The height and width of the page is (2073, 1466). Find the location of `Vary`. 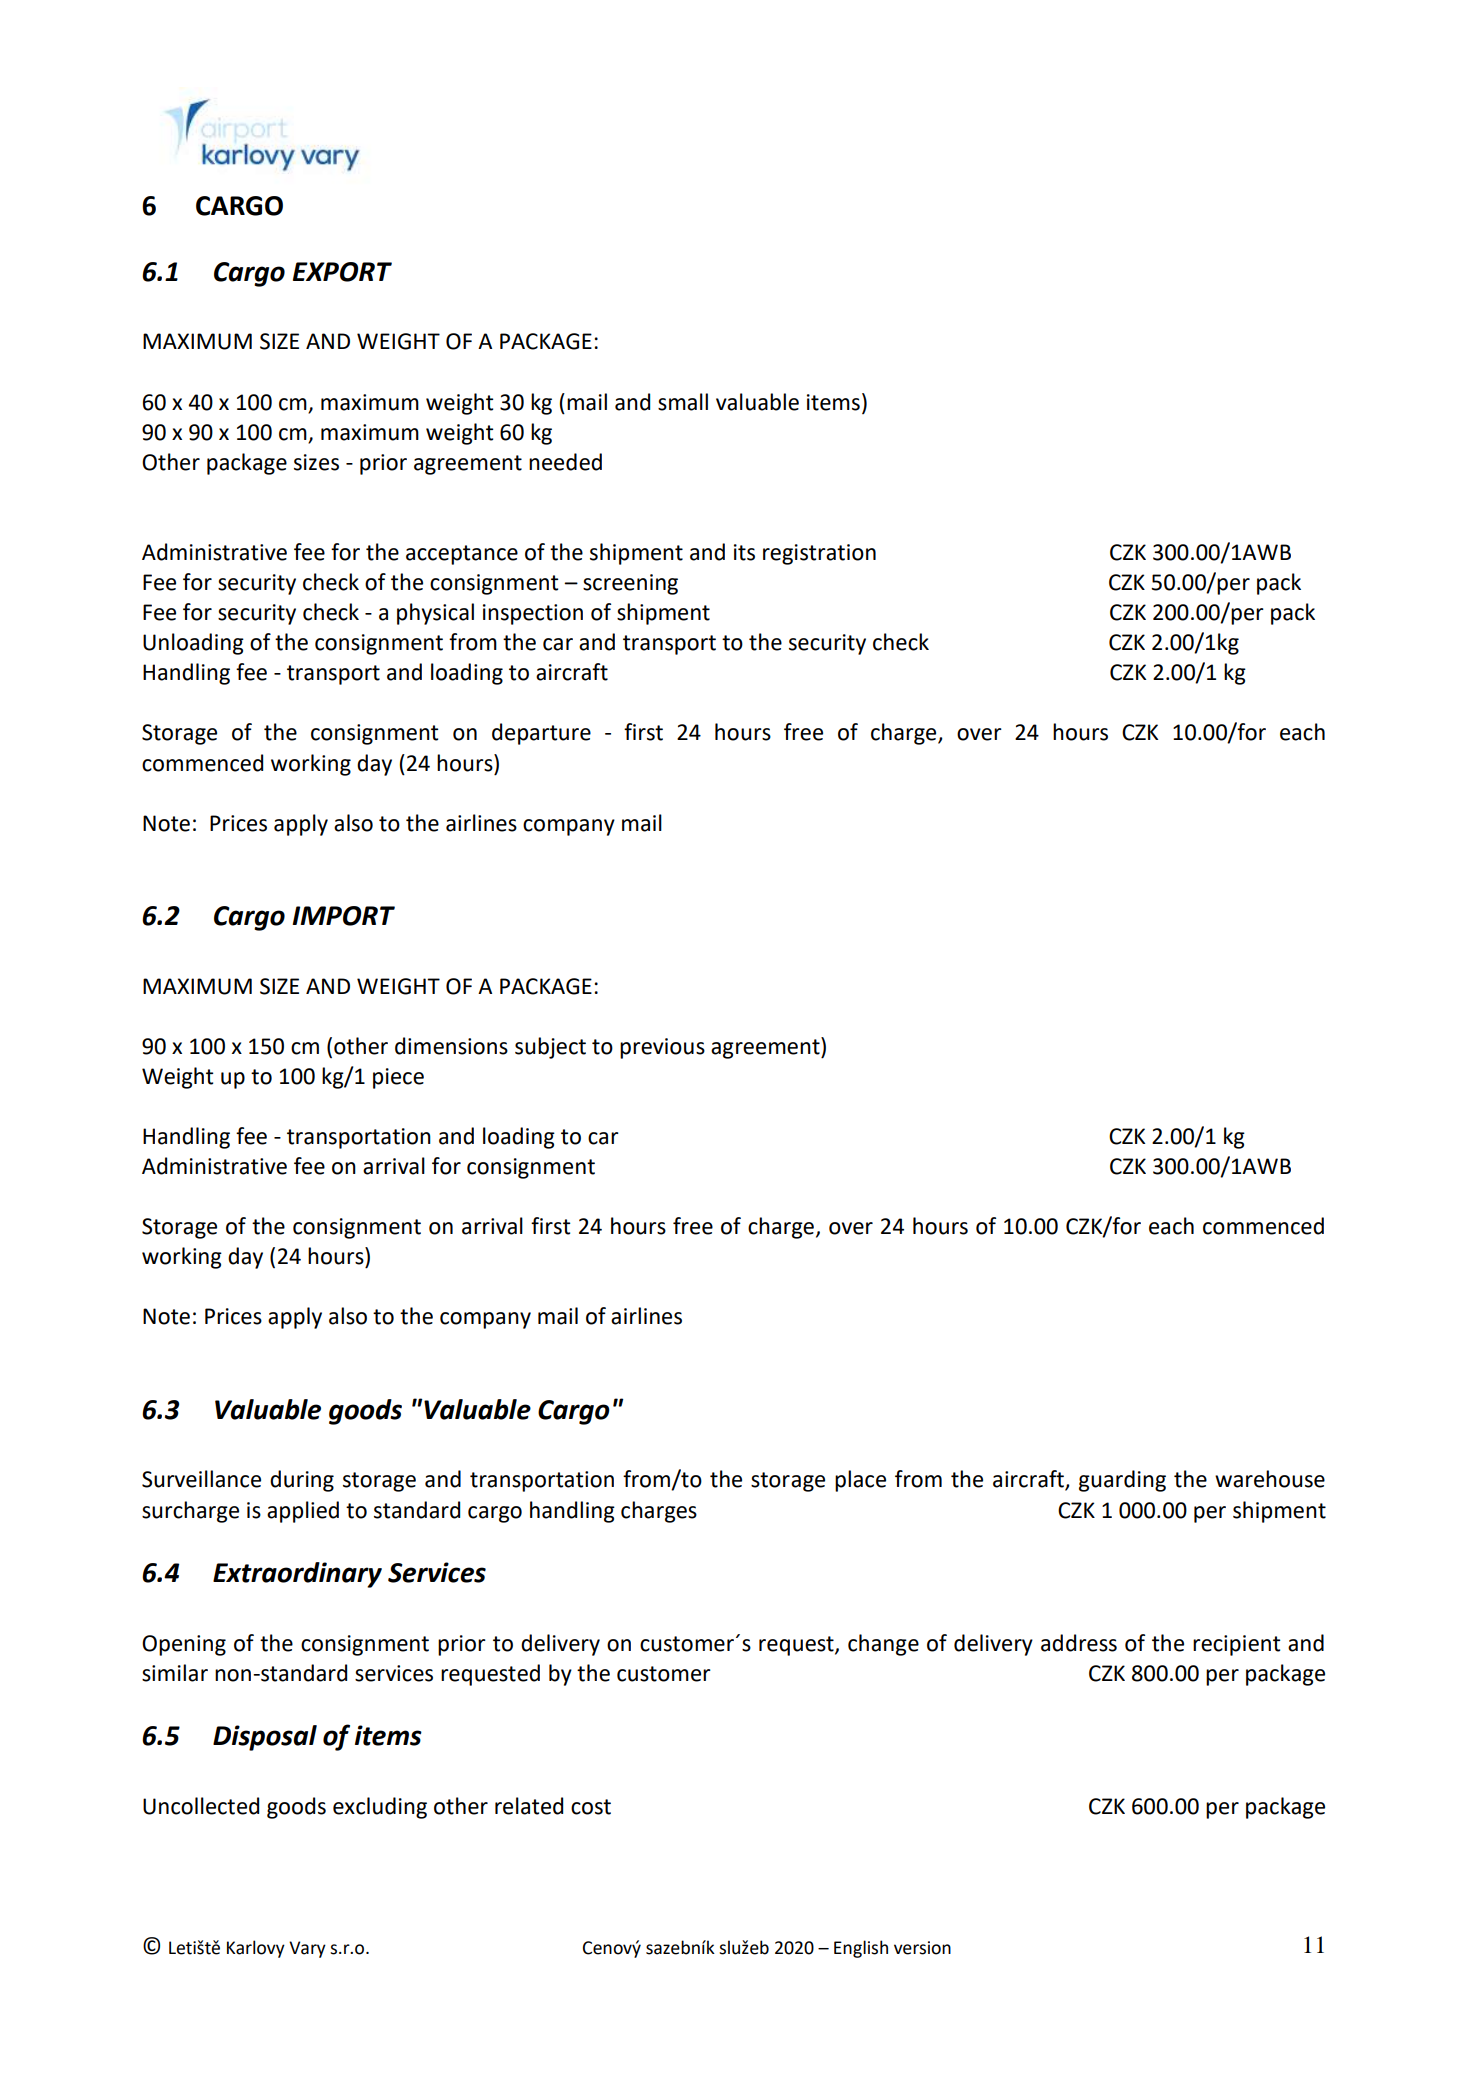

Vary is located at coordinates (307, 1949).
